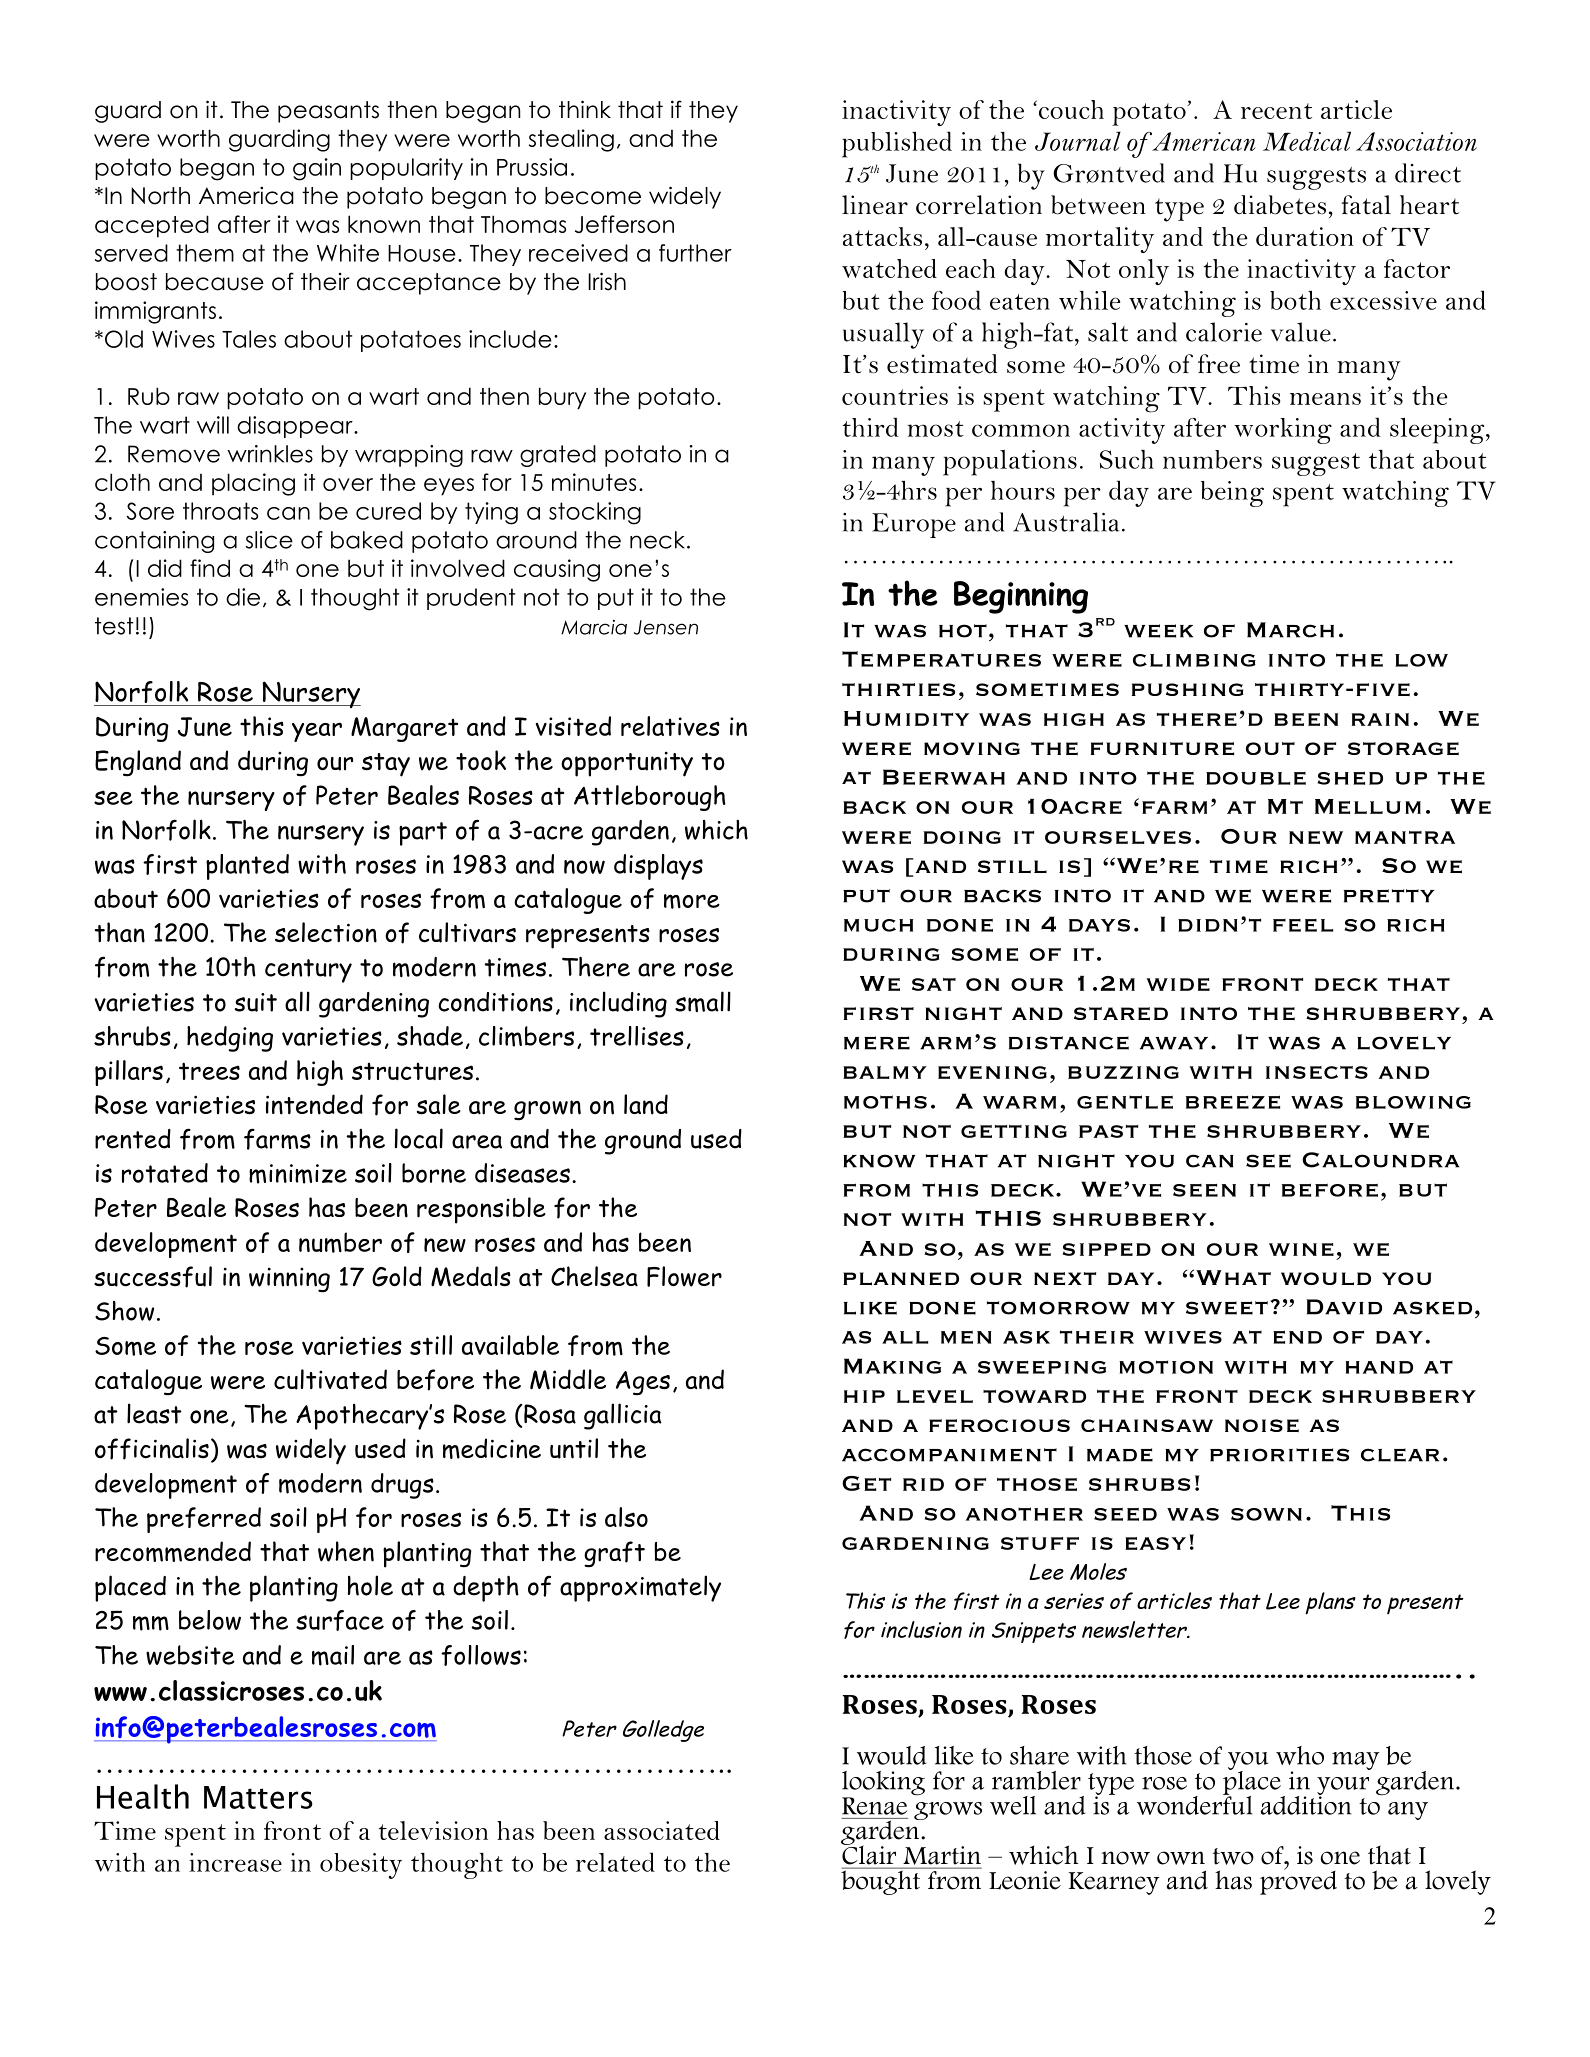 Image resolution: width=1590 pixels, height=2057 pixels. Describe the element at coordinates (1307, 141) in the document. I see `Medical` at that location.
